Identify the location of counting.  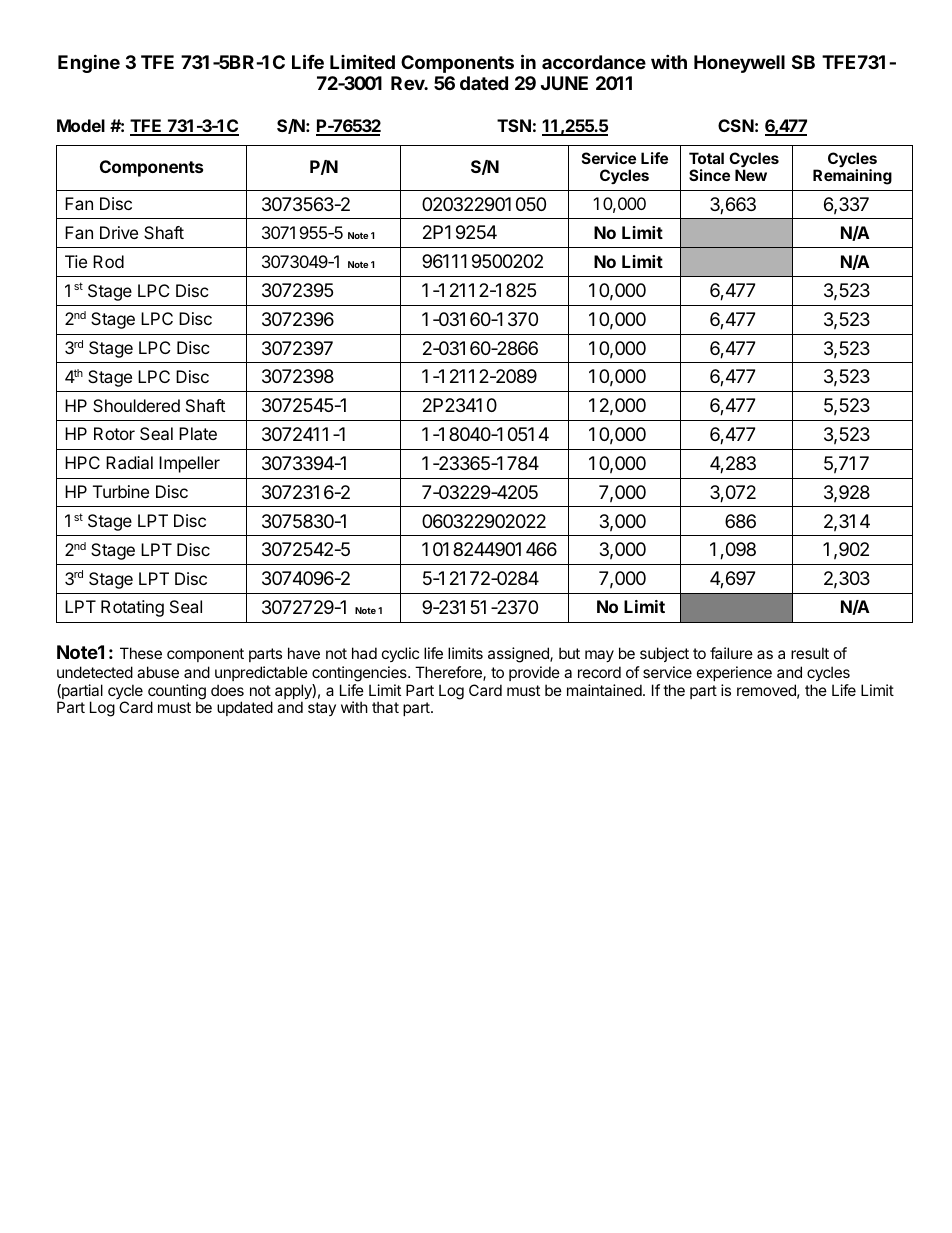
(177, 693).
